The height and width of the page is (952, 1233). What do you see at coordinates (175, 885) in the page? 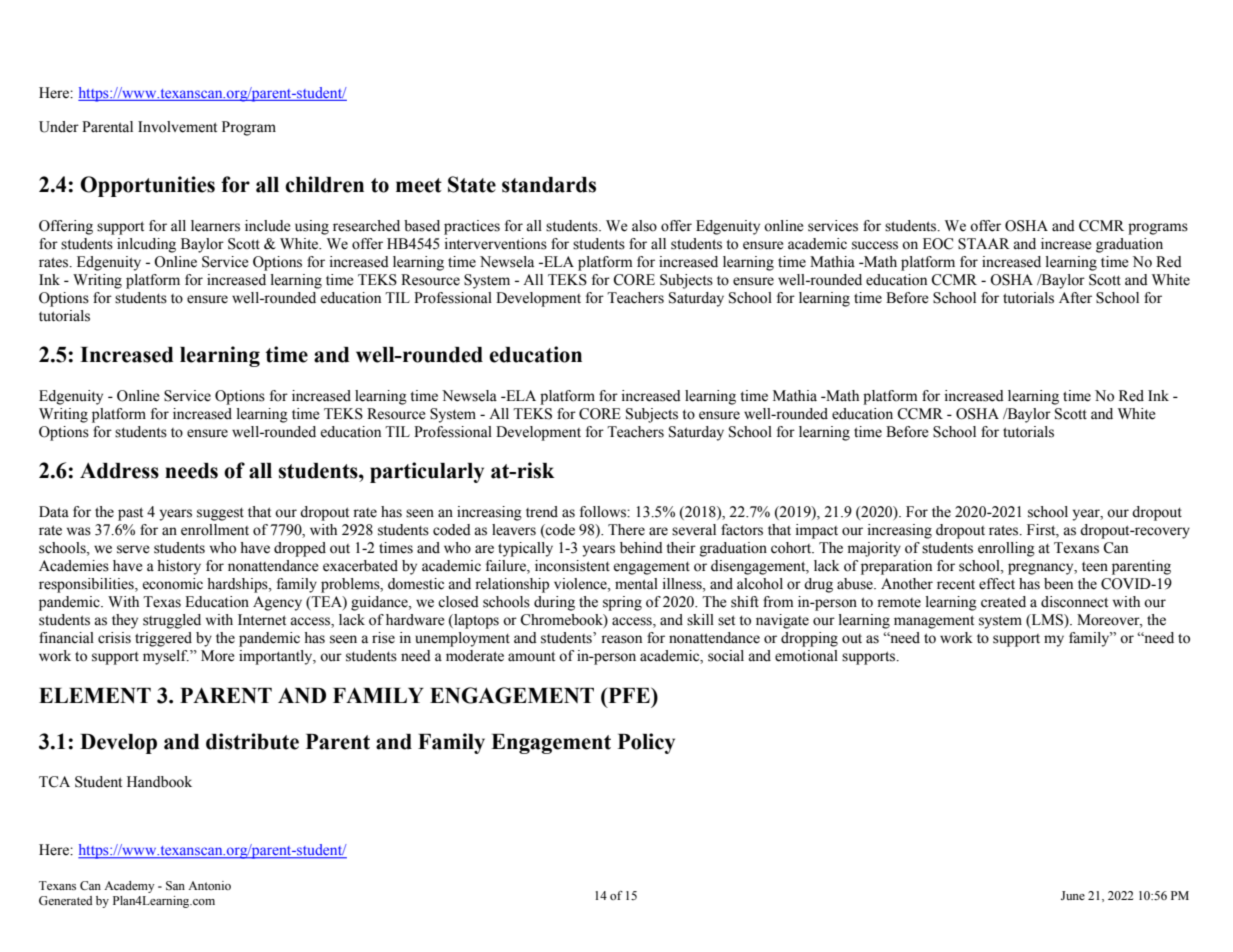
I see `San` at bounding box center [175, 885].
